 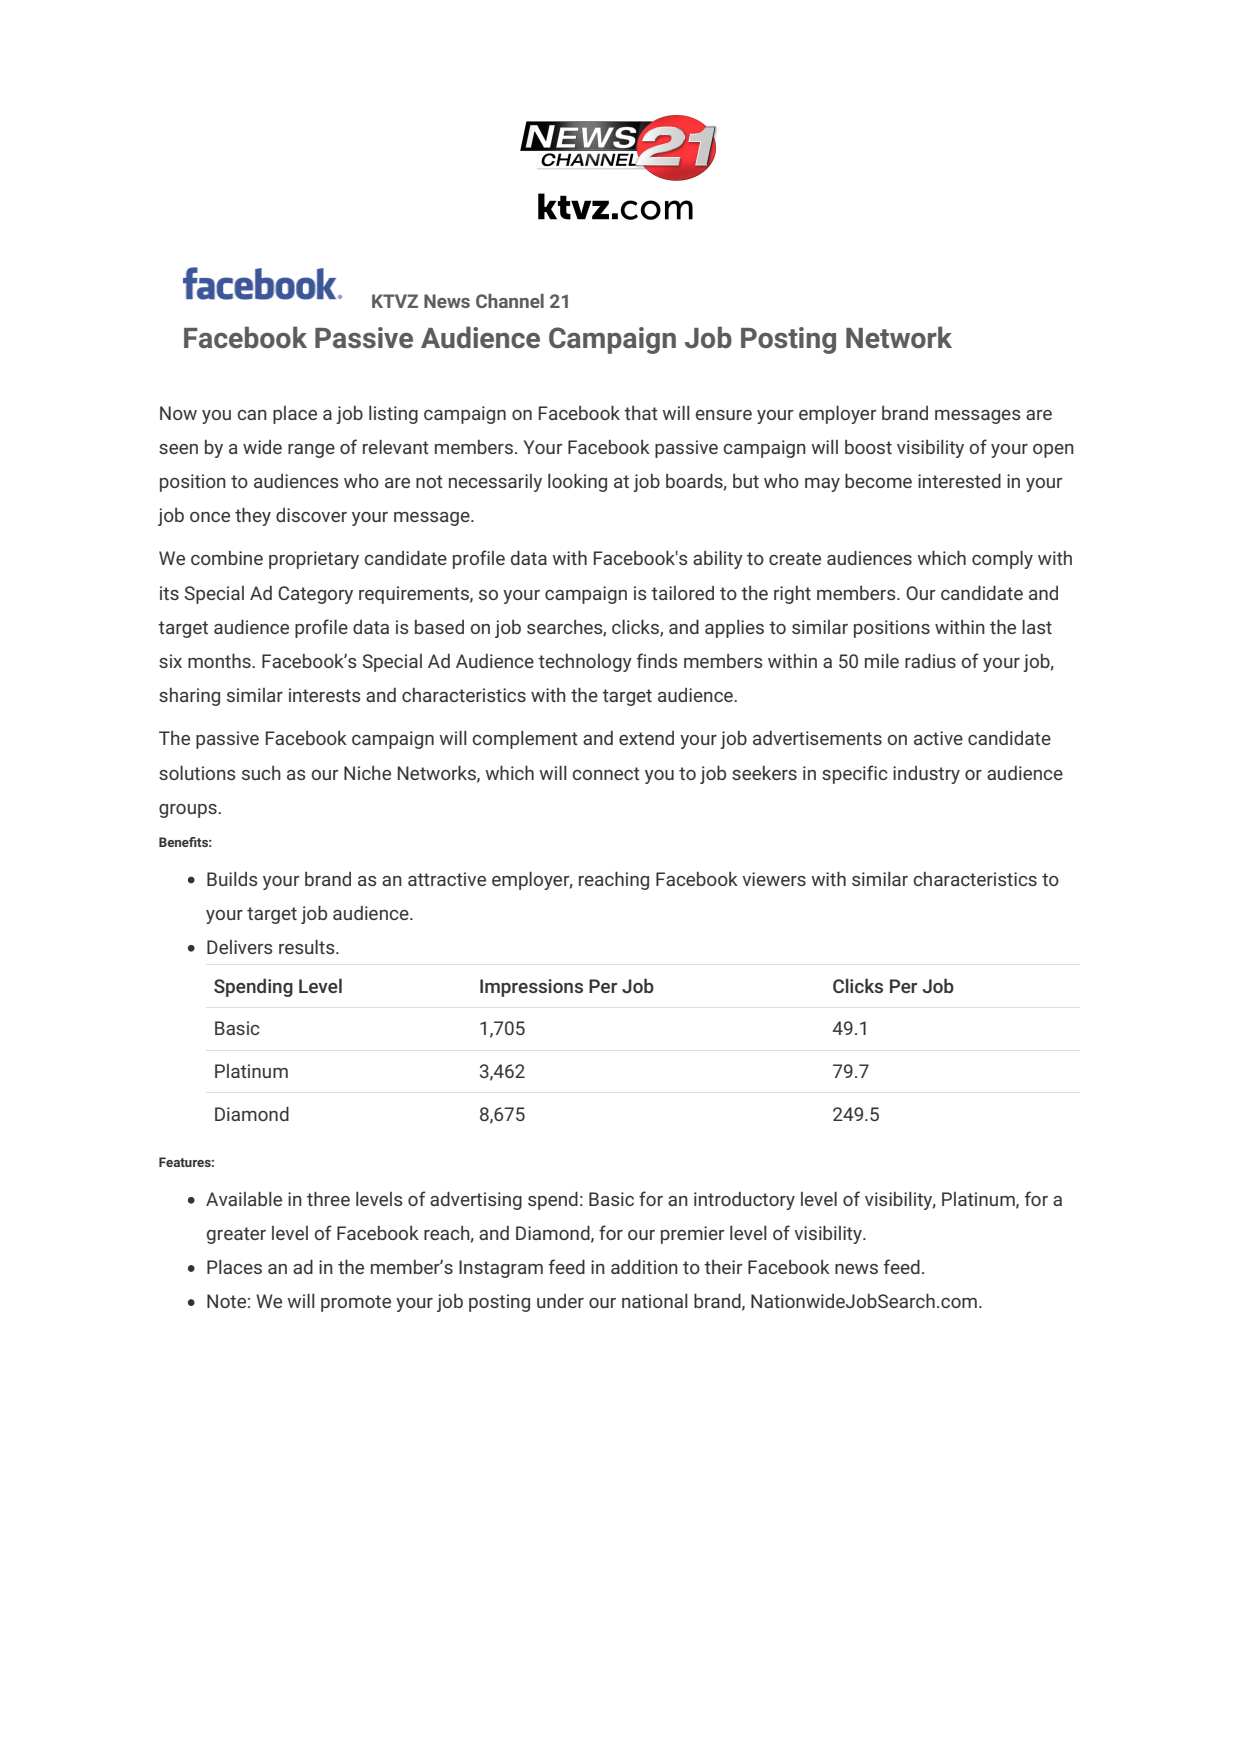 I want to click on Channel, so click(x=510, y=301).
